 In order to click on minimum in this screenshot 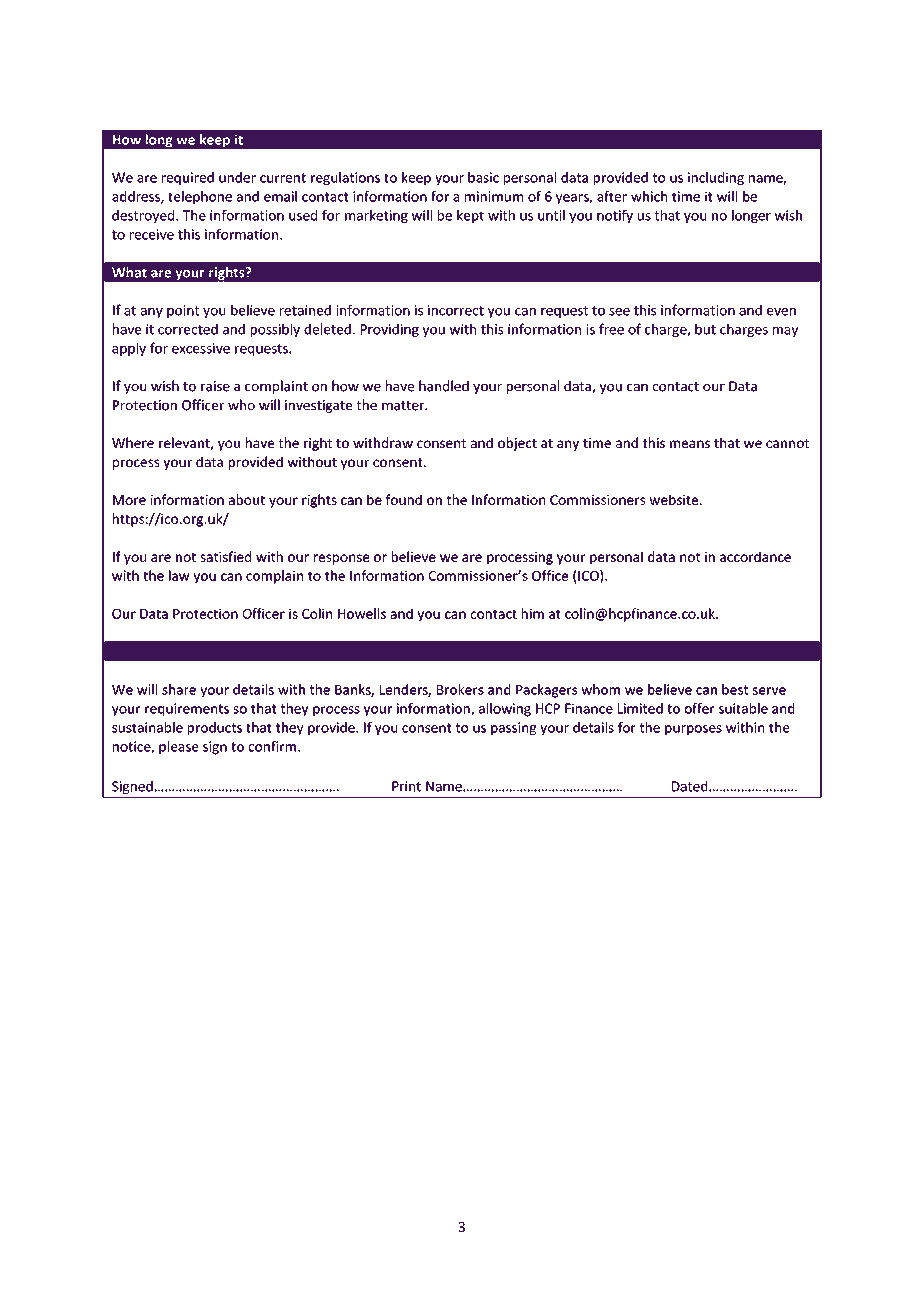, I will do `click(494, 196)`.
